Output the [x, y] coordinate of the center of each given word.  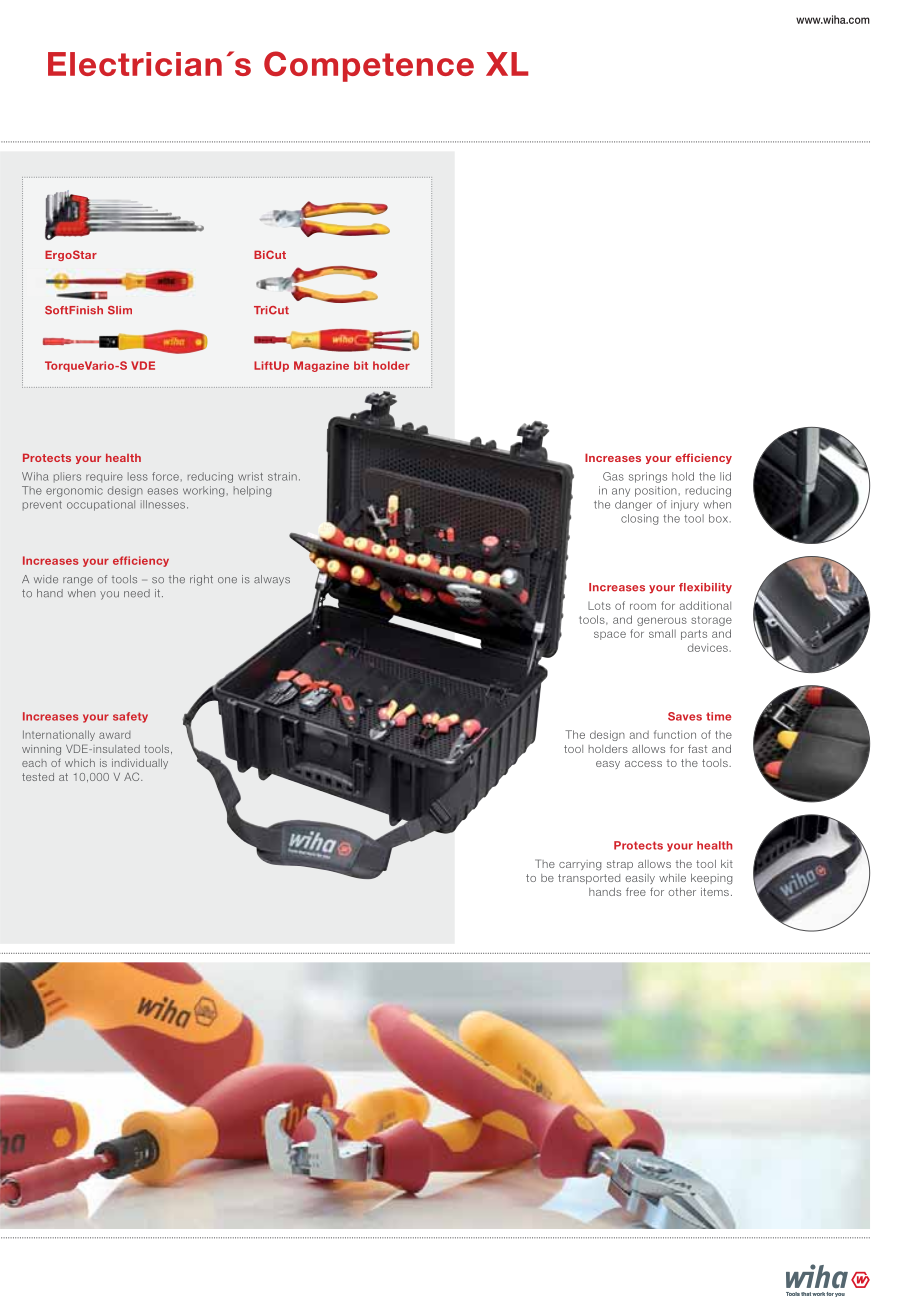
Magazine [321, 366]
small [662, 633]
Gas [613, 476]
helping [252, 491]
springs [648, 477]
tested [38, 777]
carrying [580, 865]
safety [130, 717]
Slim [120, 310]
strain [282, 476]
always [272, 580]
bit [361, 365]
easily [640, 879]
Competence [369, 66]
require [104, 477]
